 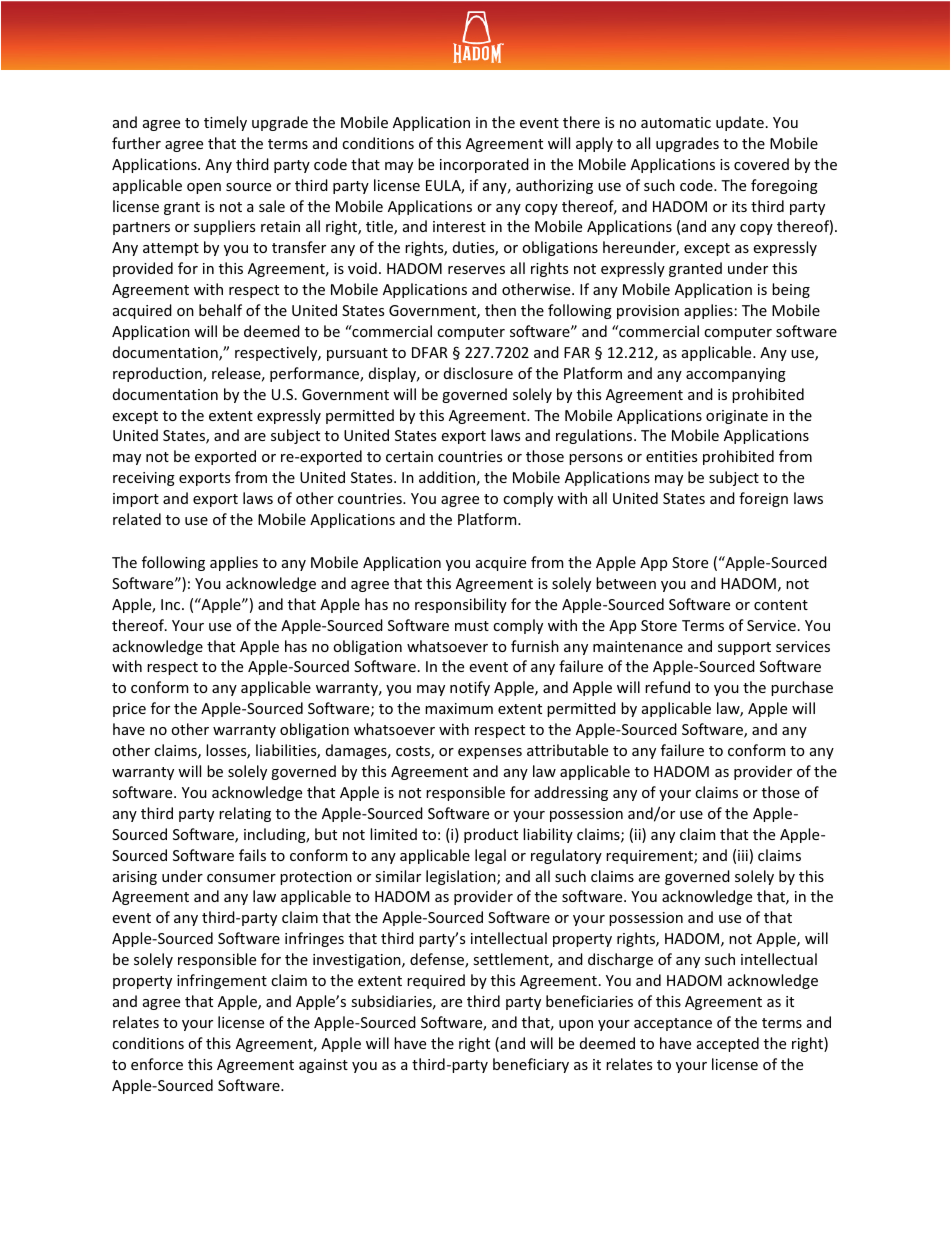 I want to click on timely, so click(x=225, y=123).
